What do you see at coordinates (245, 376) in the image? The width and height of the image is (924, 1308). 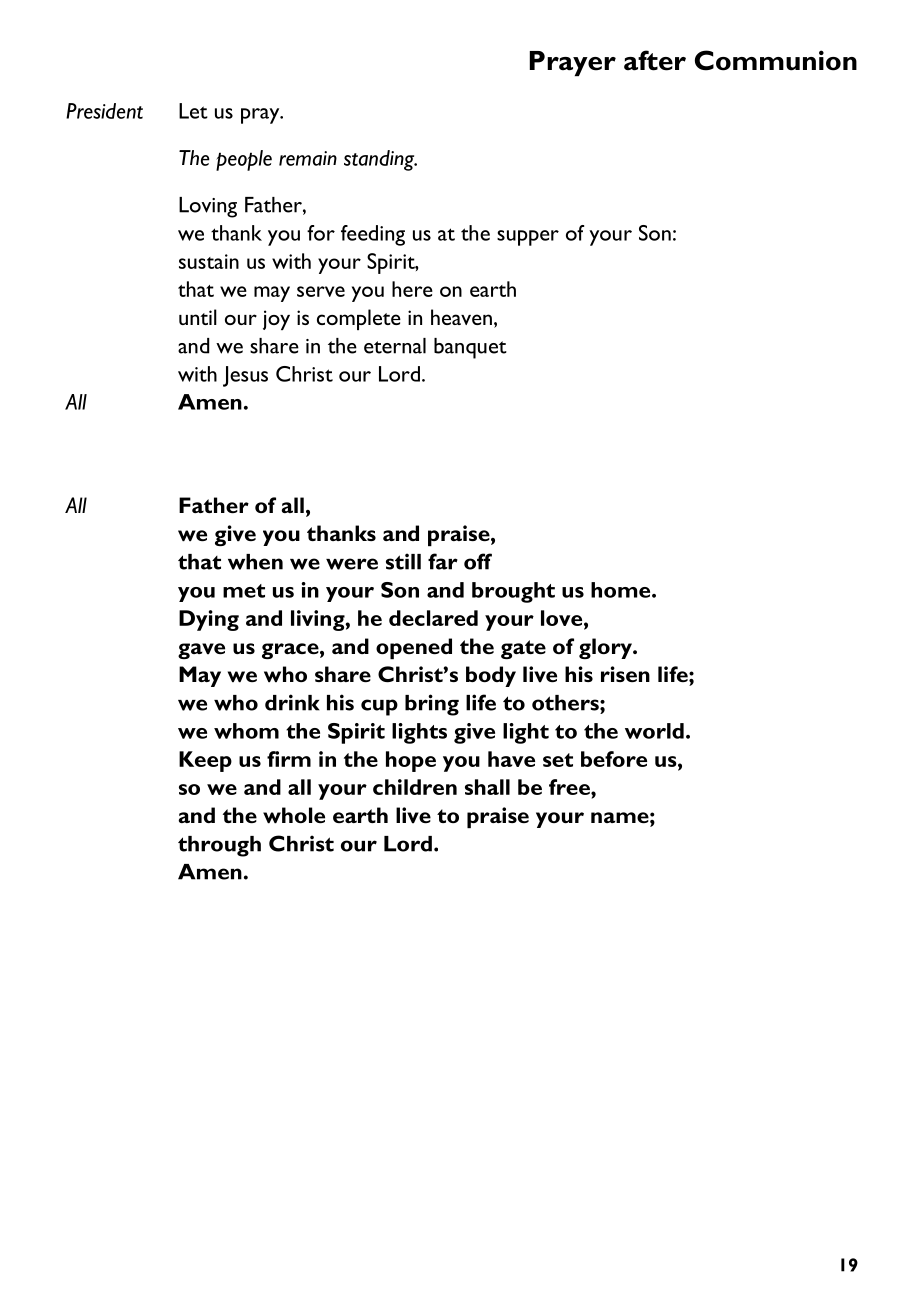 I see `Jesus` at bounding box center [245, 376].
